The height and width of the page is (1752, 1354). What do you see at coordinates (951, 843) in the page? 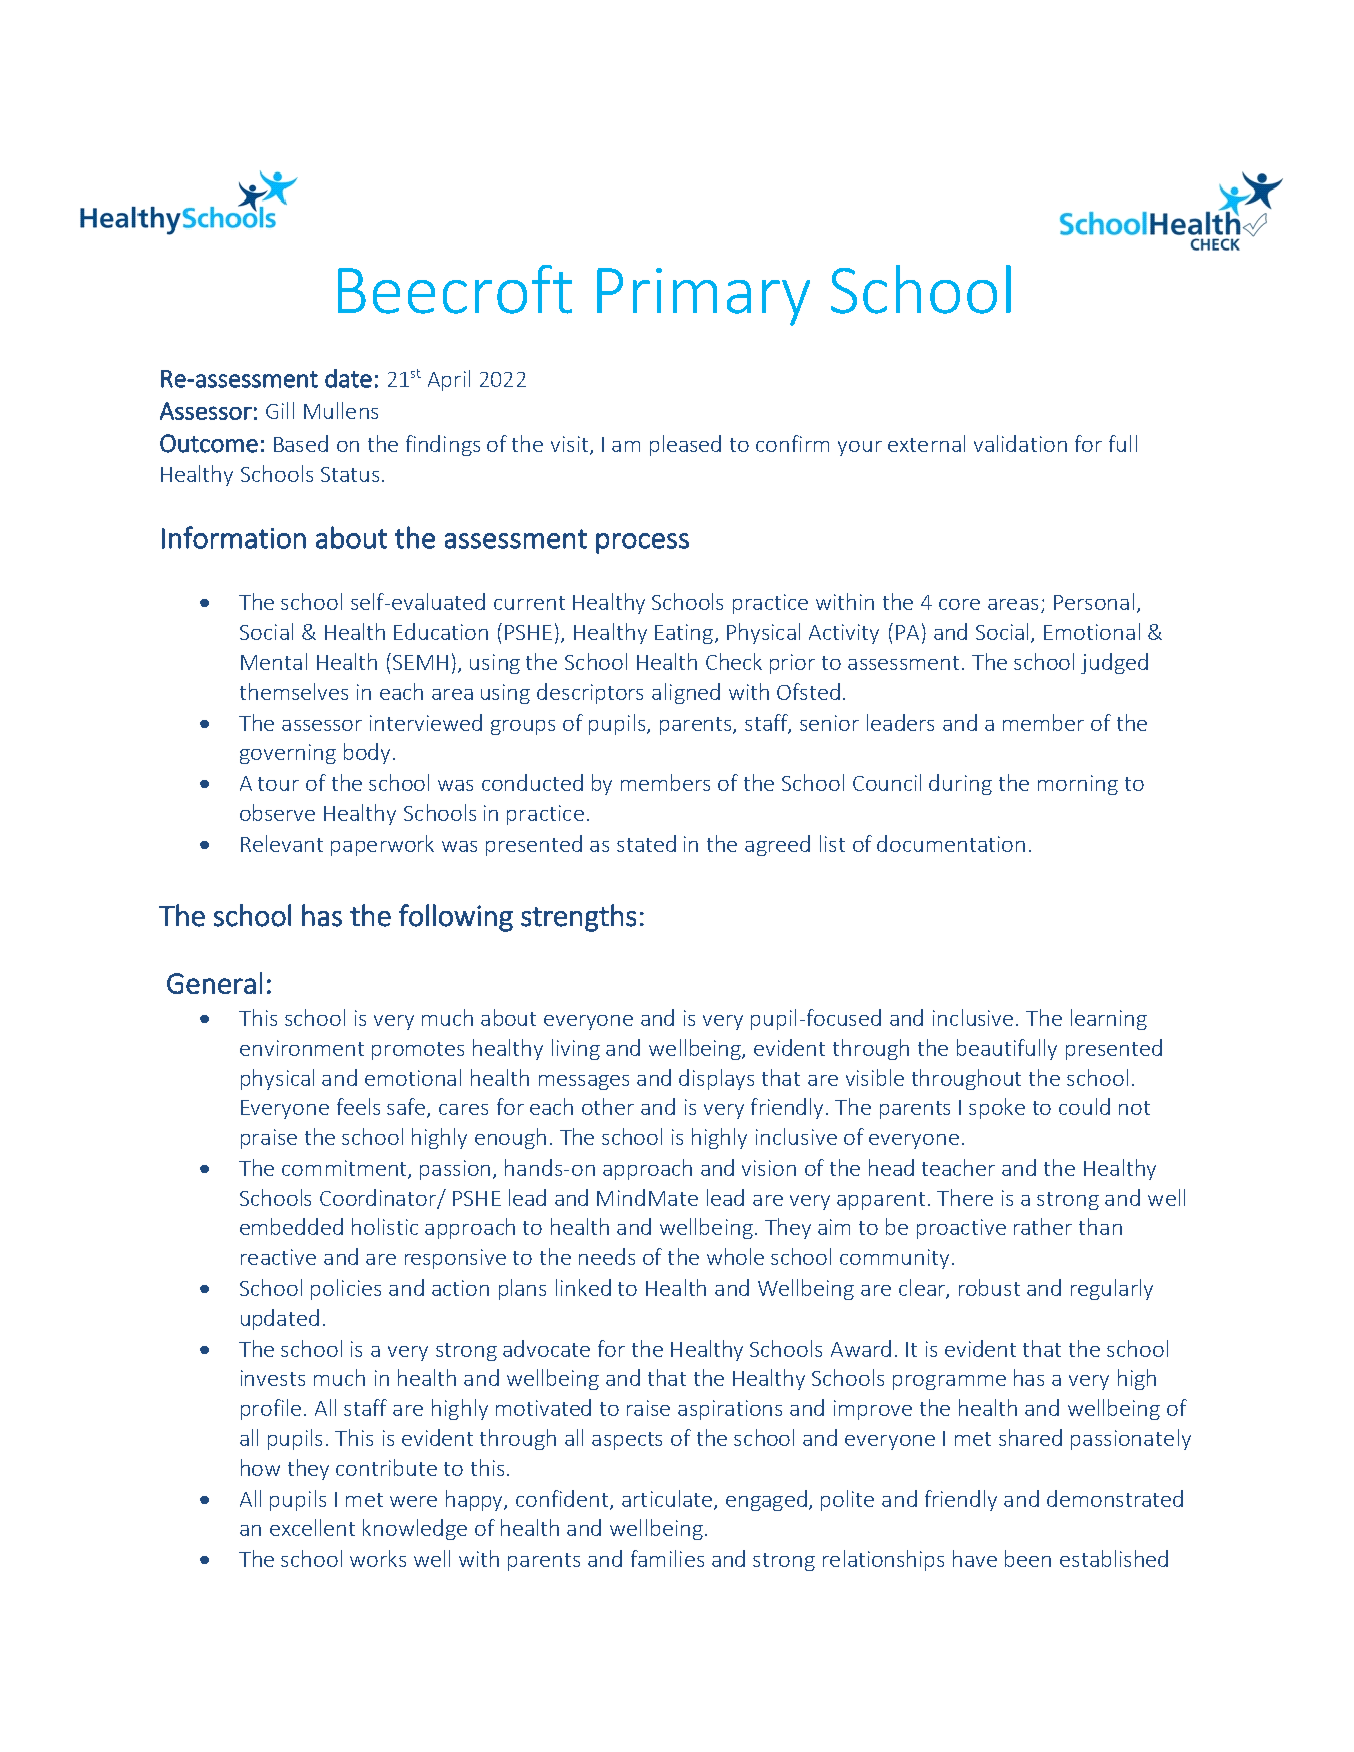
I see `documentation` at bounding box center [951, 843].
